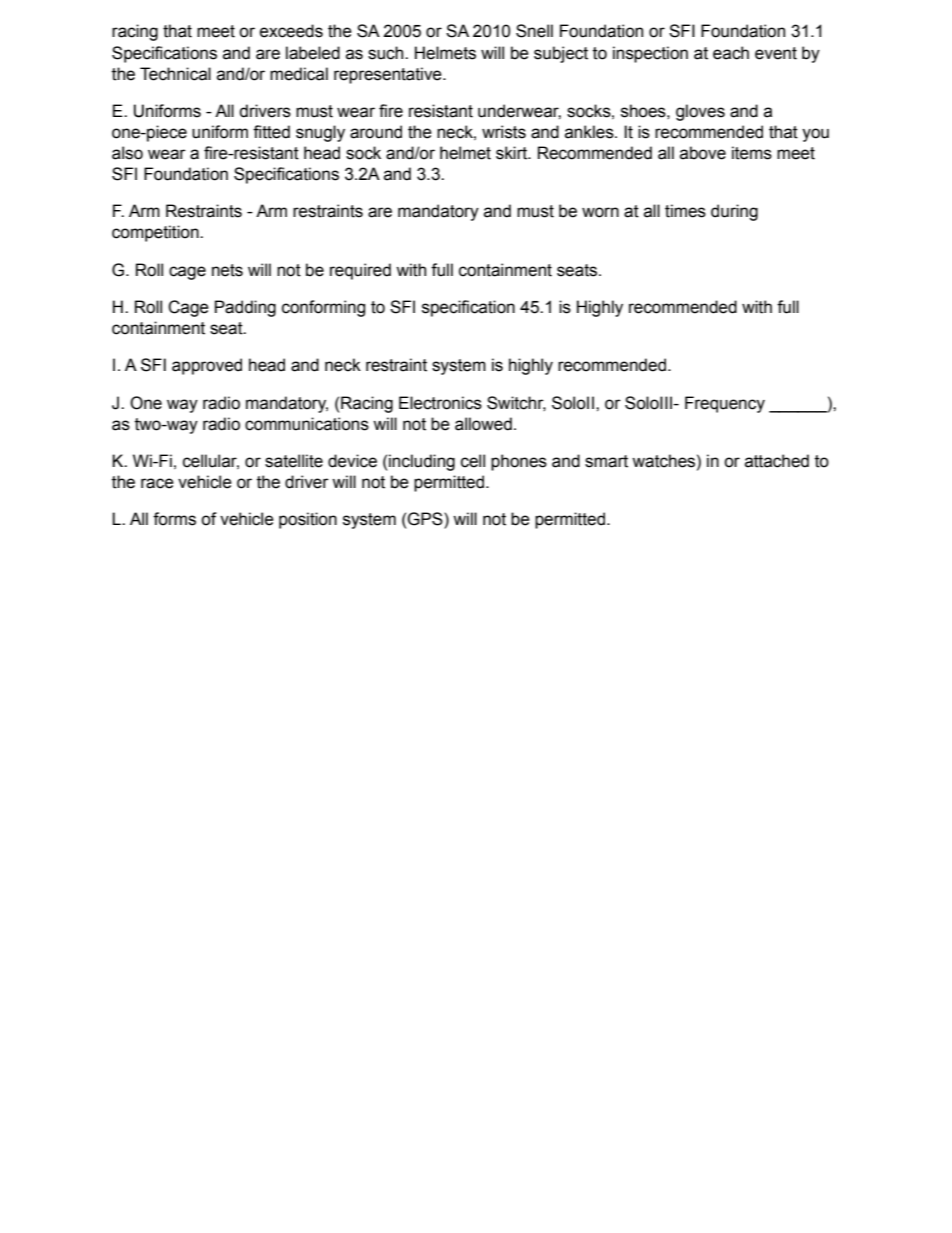  What do you see at coordinates (513, 153) in the screenshot?
I see `skirt` at bounding box center [513, 153].
